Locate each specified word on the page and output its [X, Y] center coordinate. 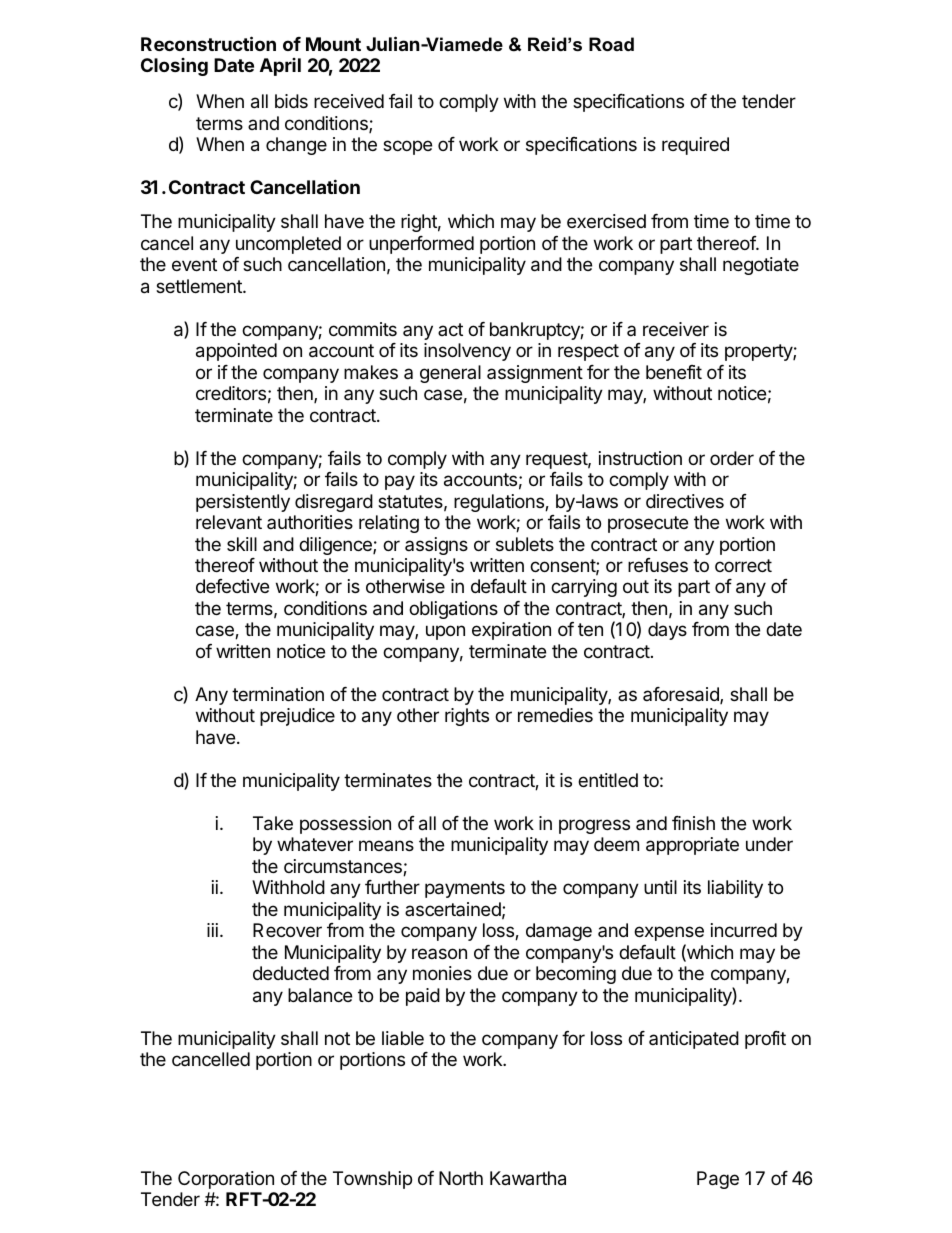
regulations [500, 503]
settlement [200, 286]
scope [407, 147]
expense [669, 933]
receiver [676, 329]
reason [439, 953]
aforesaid [682, 695]
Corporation [226, 1180]
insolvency [467, 352]
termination [278, 694]
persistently [243, 503]
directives [685, 501]
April [280, 67]
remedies [555, 715]
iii [212, 930]
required [695, 146]
